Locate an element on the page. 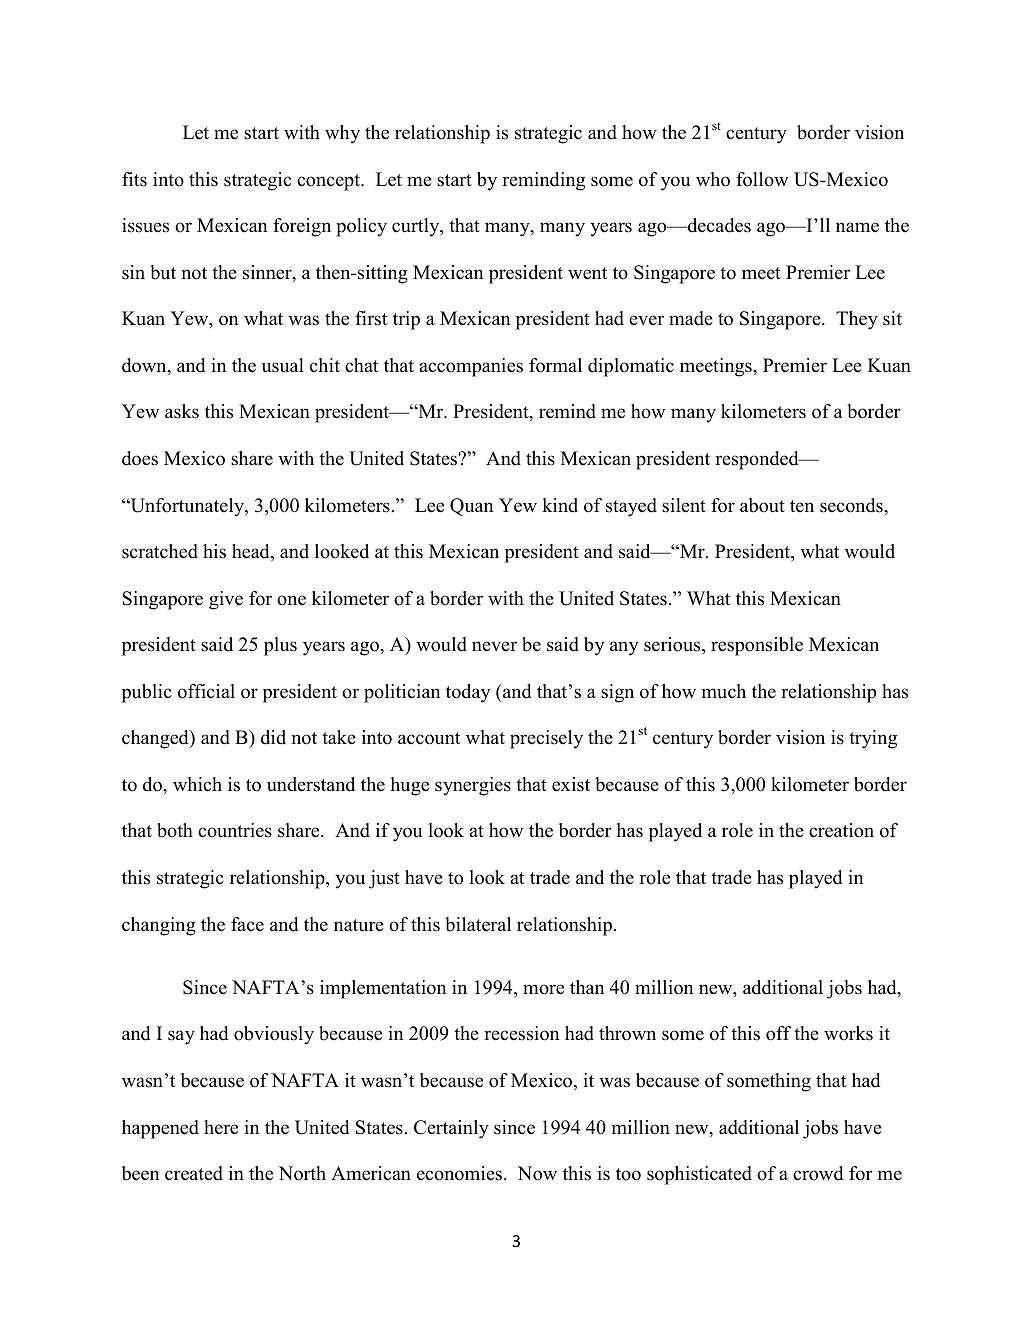 The width and height of the page is (1033, 1336). follow is located at coordinates (762, 179).
